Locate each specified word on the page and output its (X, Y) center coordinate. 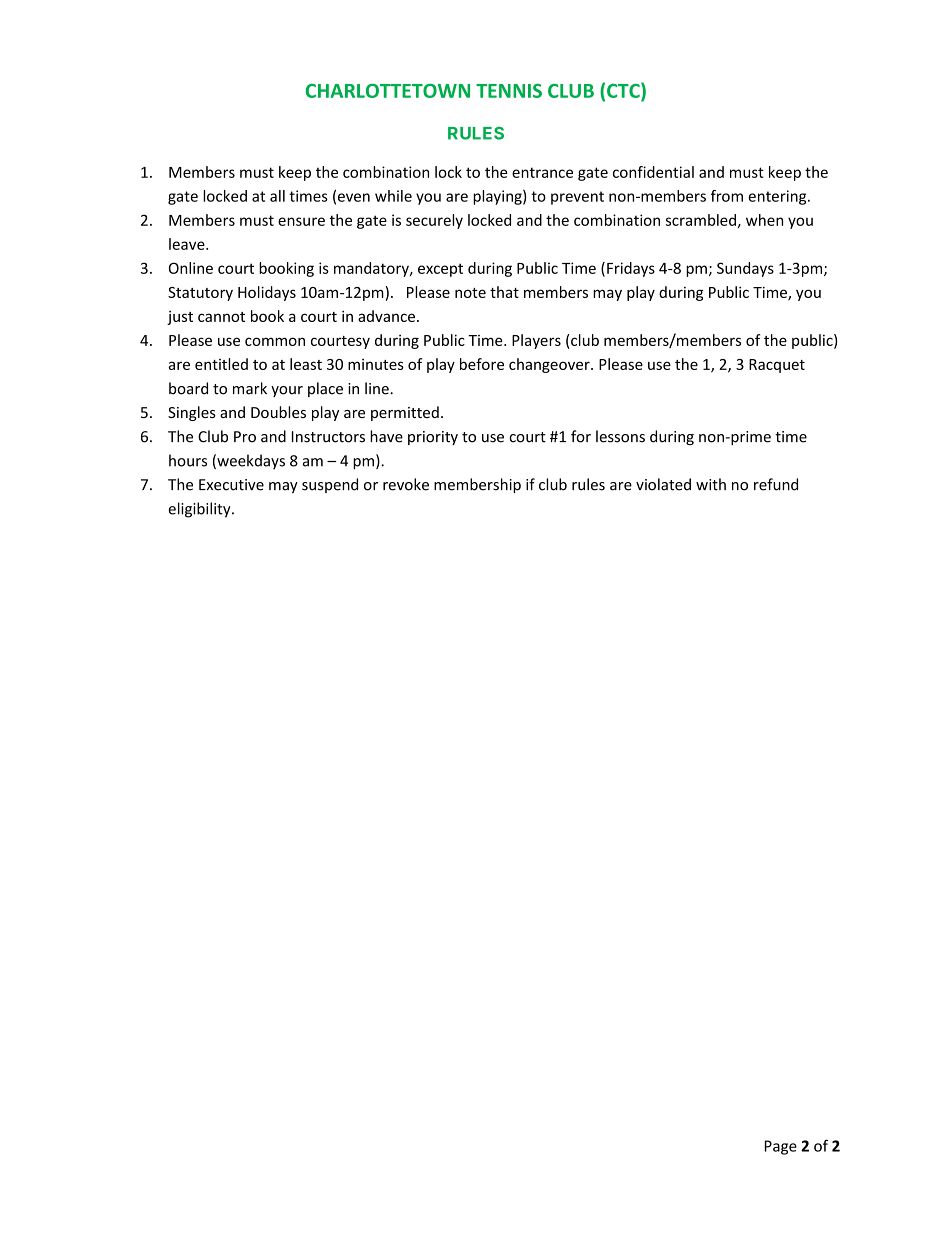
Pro (245, 437)
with (711, 484)
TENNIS (509, 91)
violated (663, 484)
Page (781, 1147)
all (277, 196)
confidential (653, 172)
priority (433, 438)
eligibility (200, 510)
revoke (406, 484)
